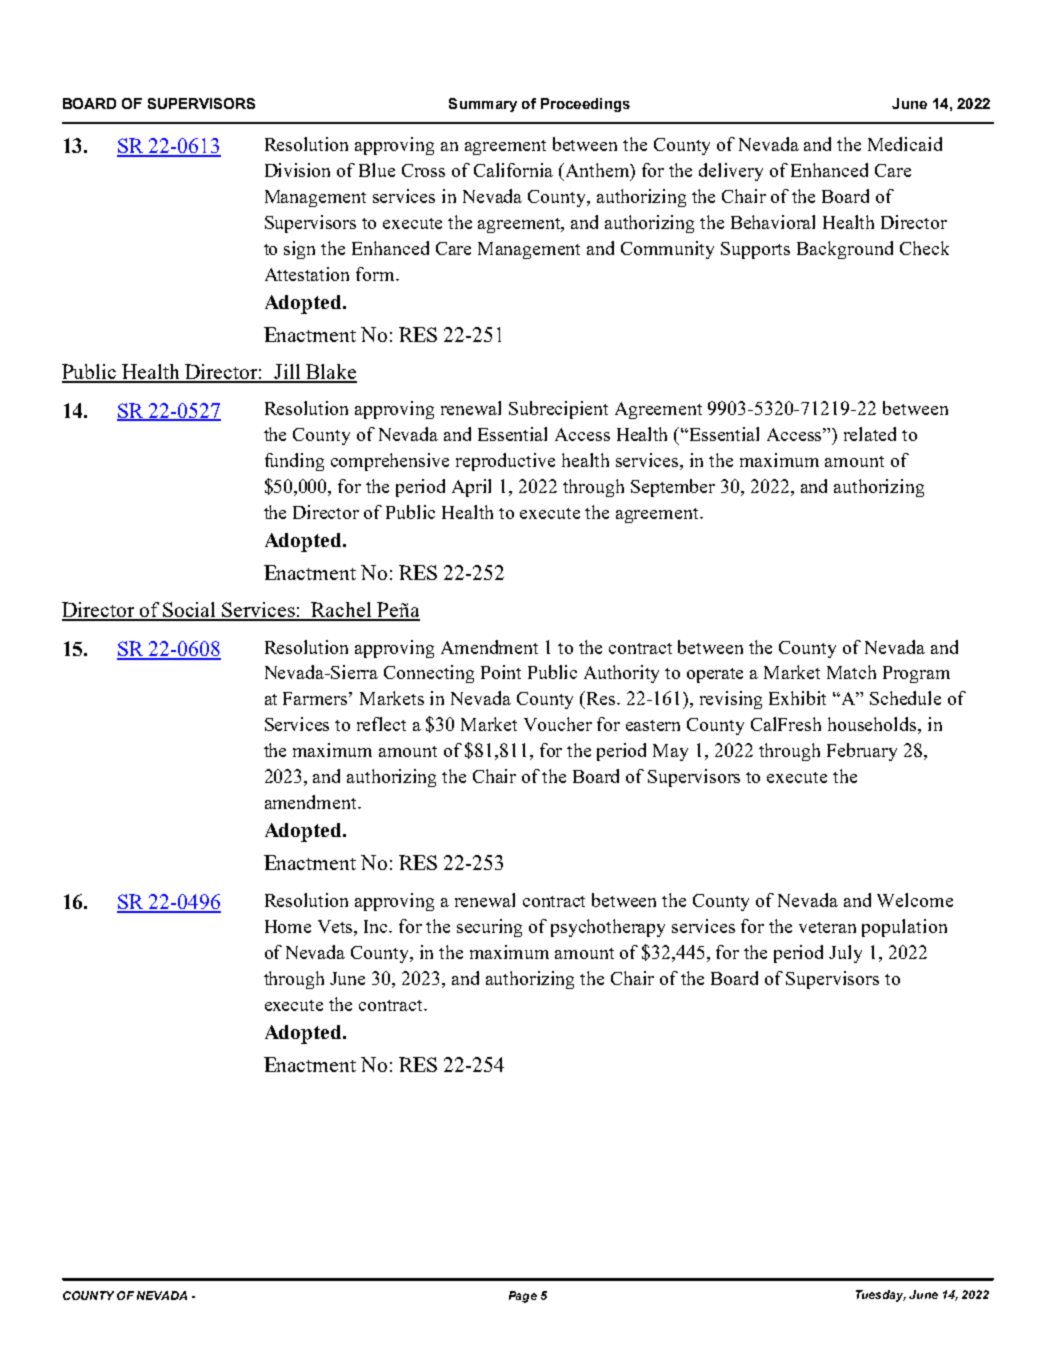  I want to click on Voucher, so click(558, 724).
